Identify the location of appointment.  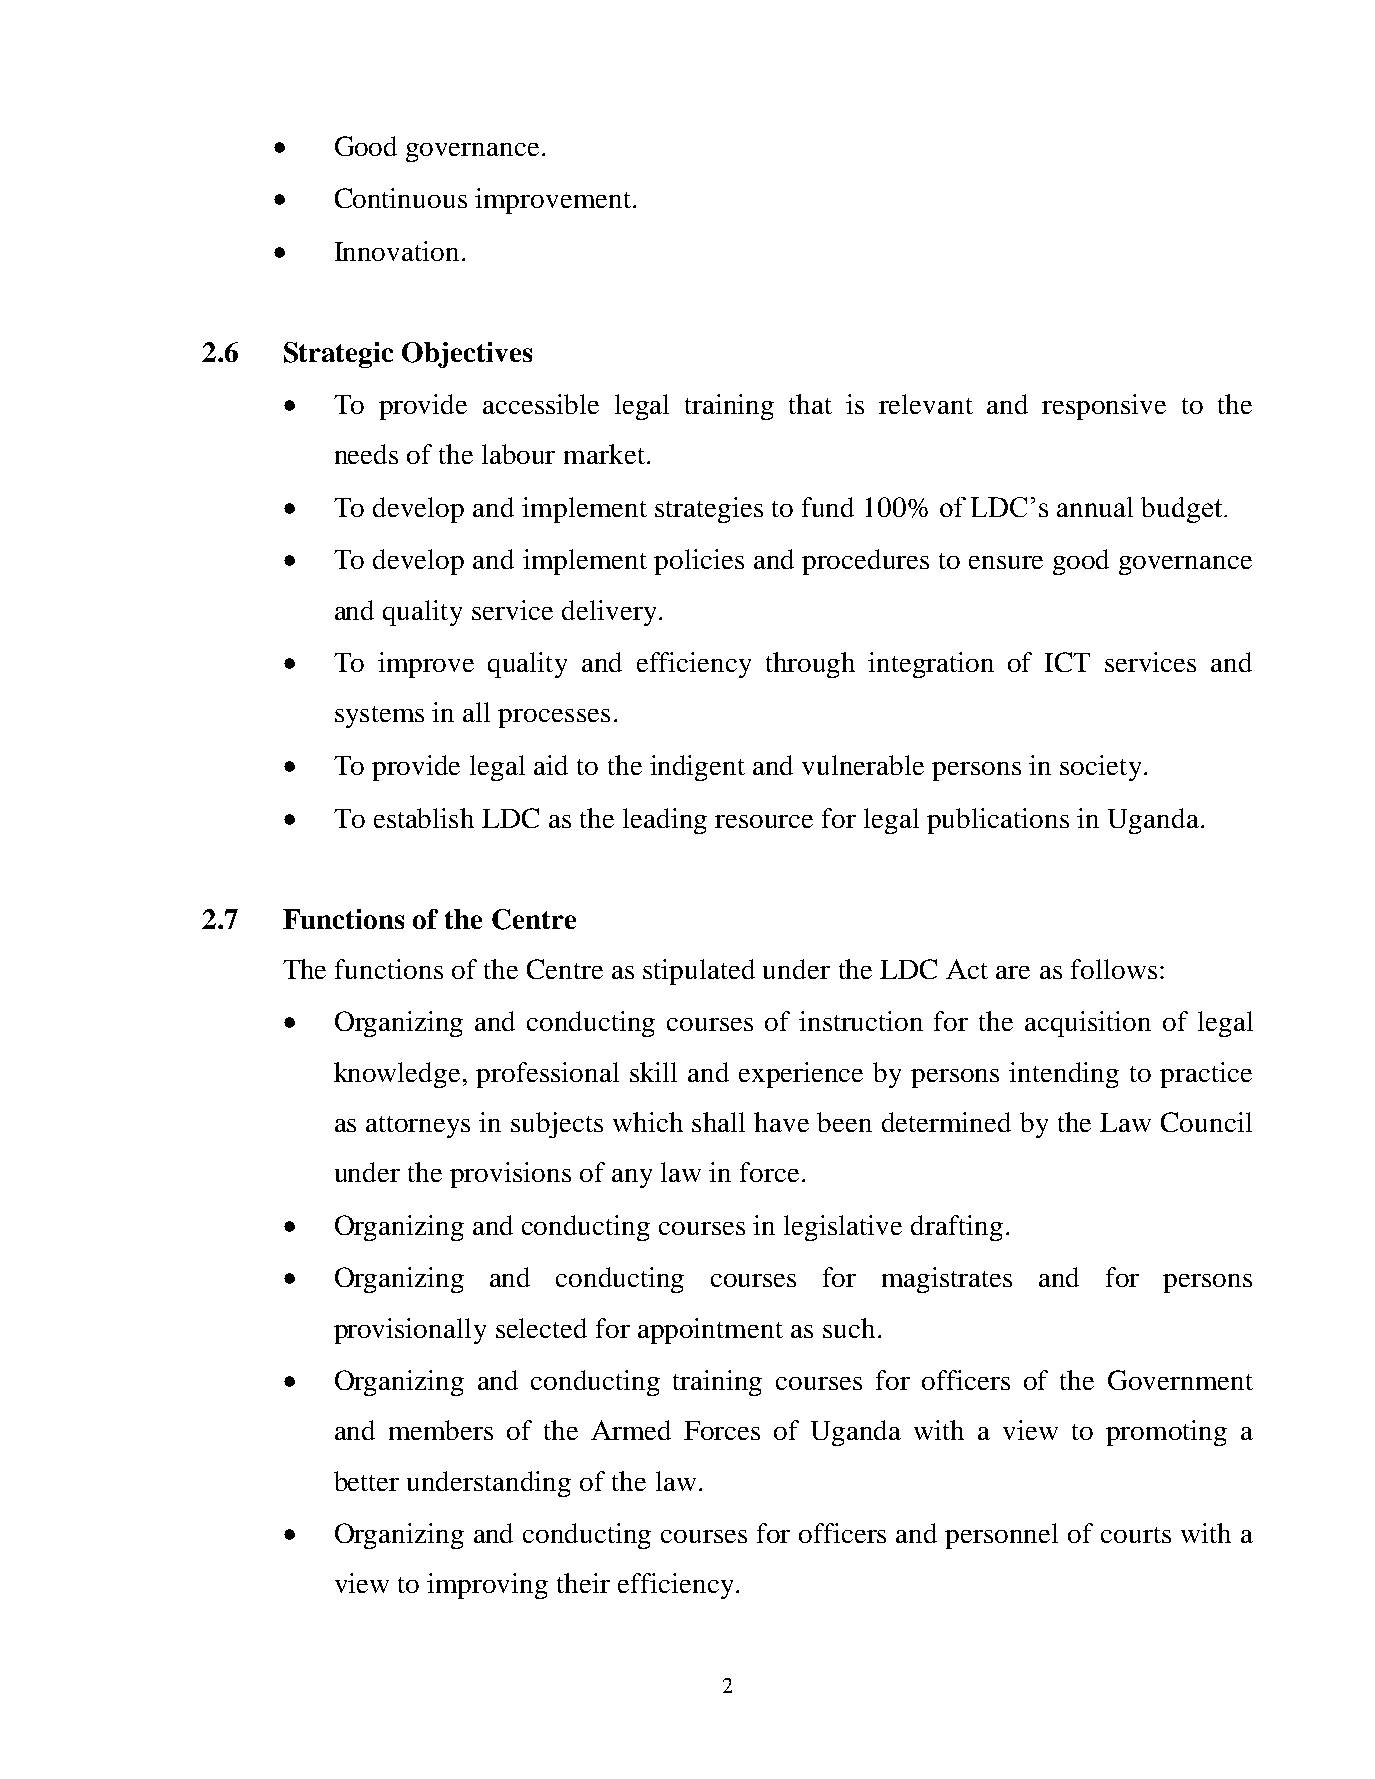
(710, 1331).
